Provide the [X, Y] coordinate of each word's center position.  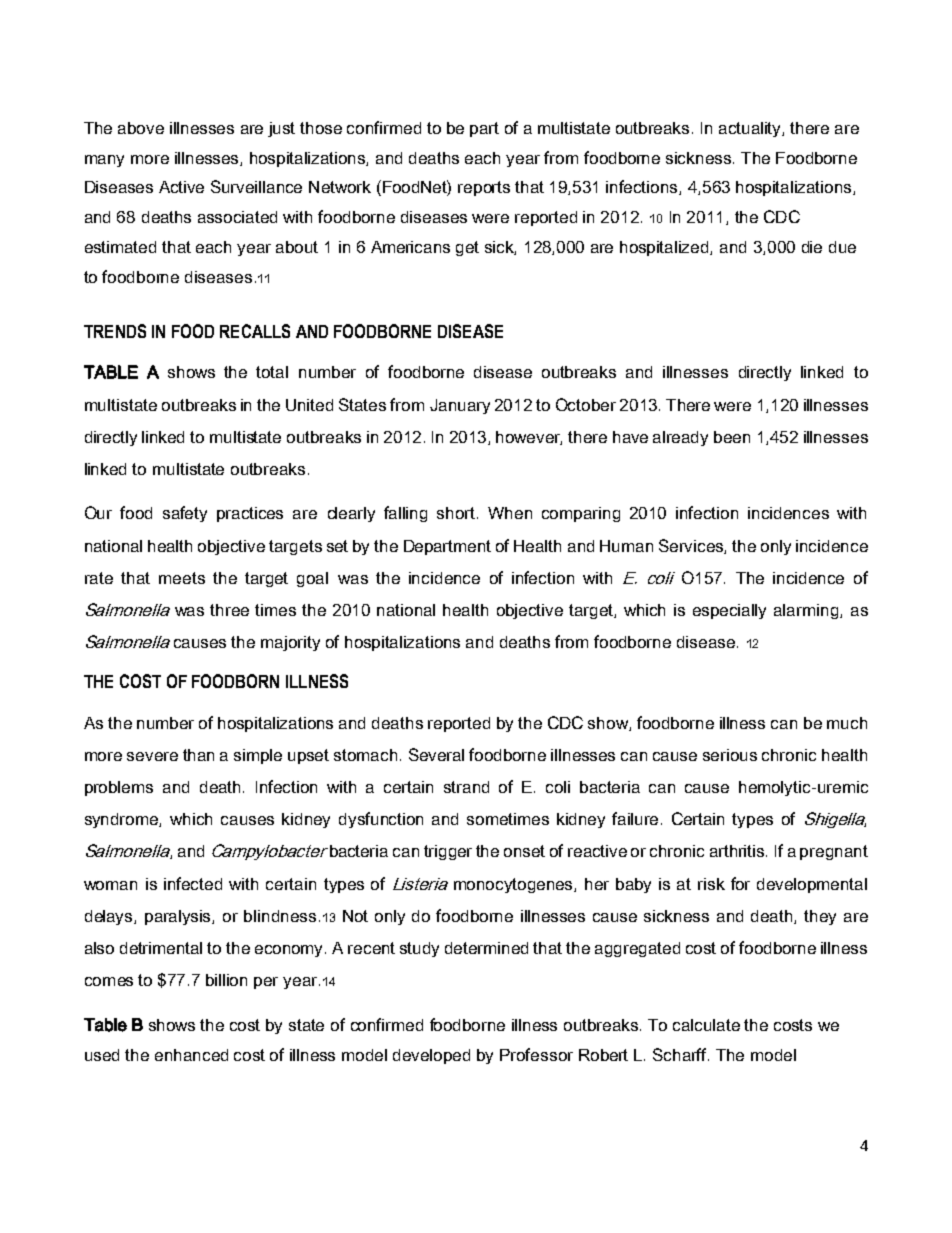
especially [729, 611]
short [457, 513]
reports [484, 188]
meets [182, 578]
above [141, 128]
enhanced [191, 1055]
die [812, 247]
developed [431, 1056]
